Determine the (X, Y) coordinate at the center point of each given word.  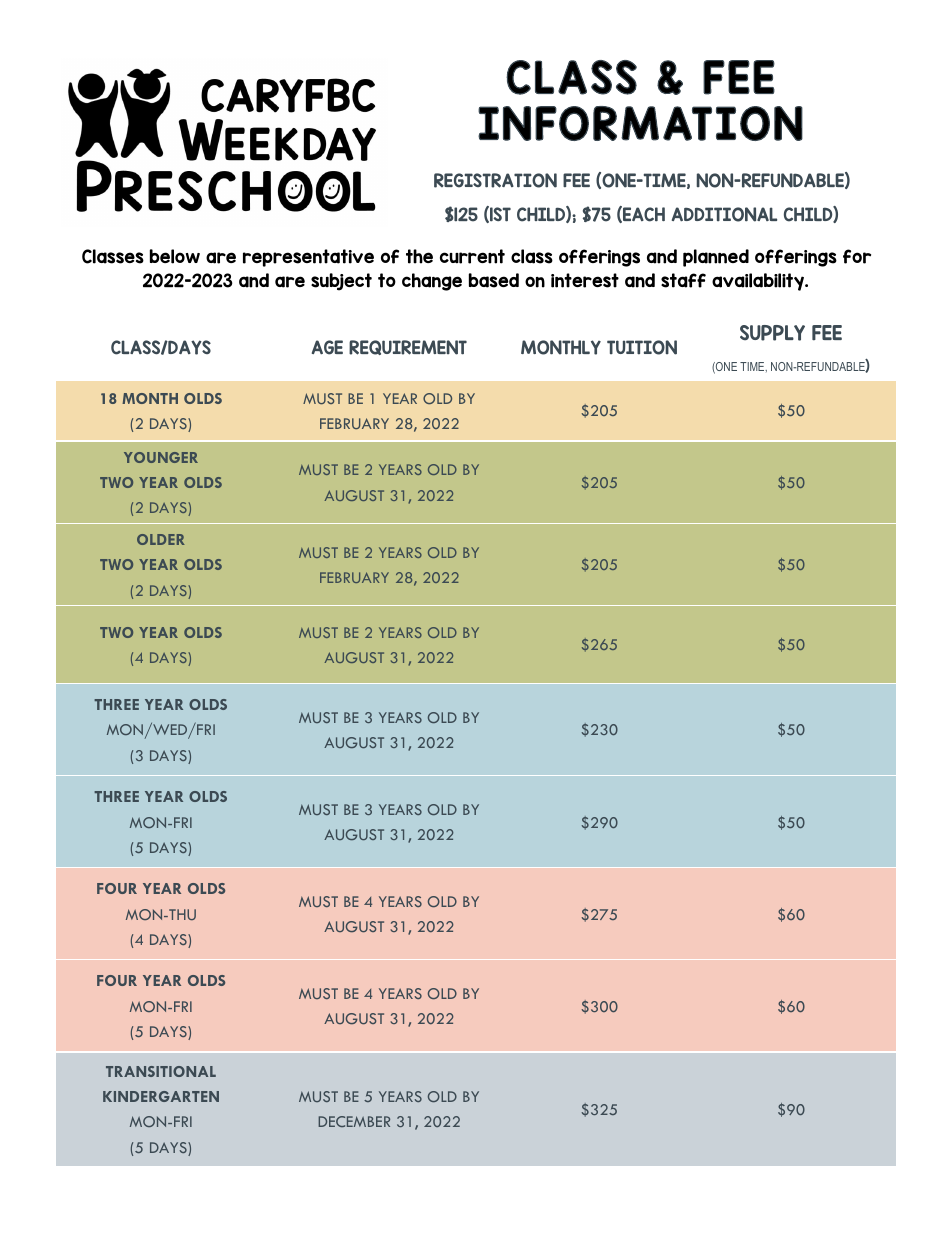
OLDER (161, 539)
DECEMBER (354, 1121)
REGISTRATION (495, 180)
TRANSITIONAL (161, 1071)
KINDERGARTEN (161, 1096)
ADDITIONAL (724, 214)
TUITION (642, 347)
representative (308, 258)
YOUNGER (161, 457)
